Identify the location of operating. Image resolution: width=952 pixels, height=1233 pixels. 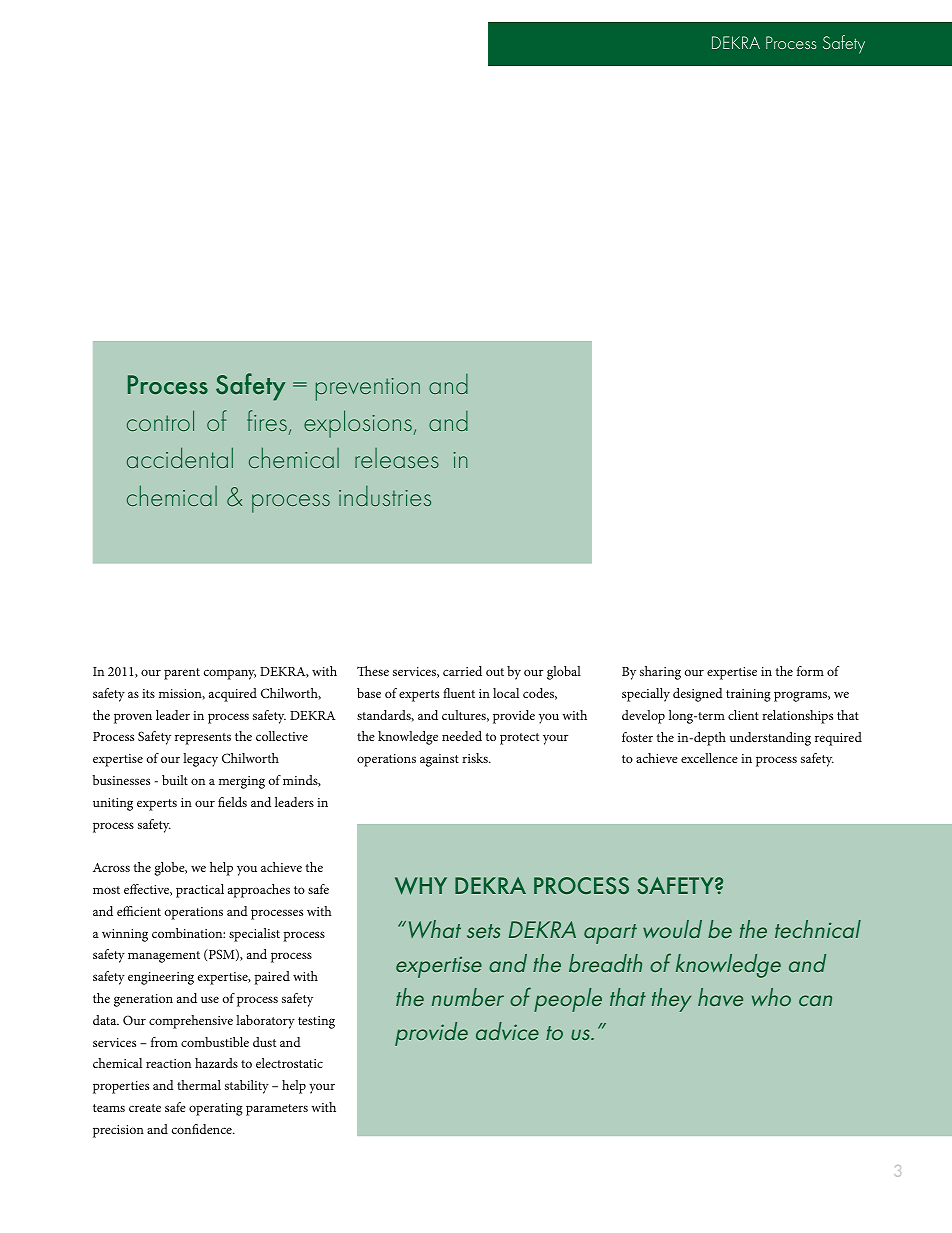
(216, 1109).
